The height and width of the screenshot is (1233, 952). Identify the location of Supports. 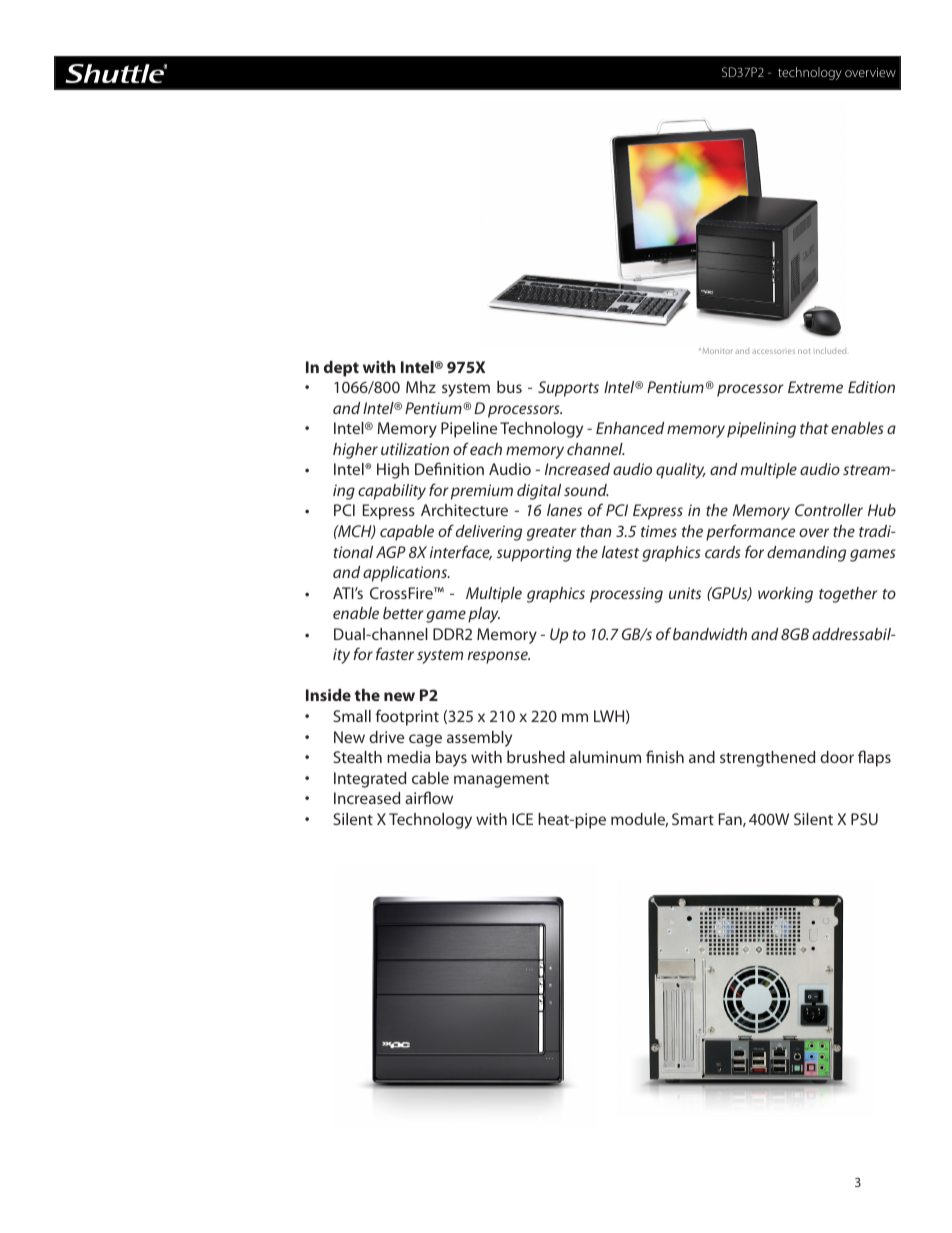
(568, 389).
